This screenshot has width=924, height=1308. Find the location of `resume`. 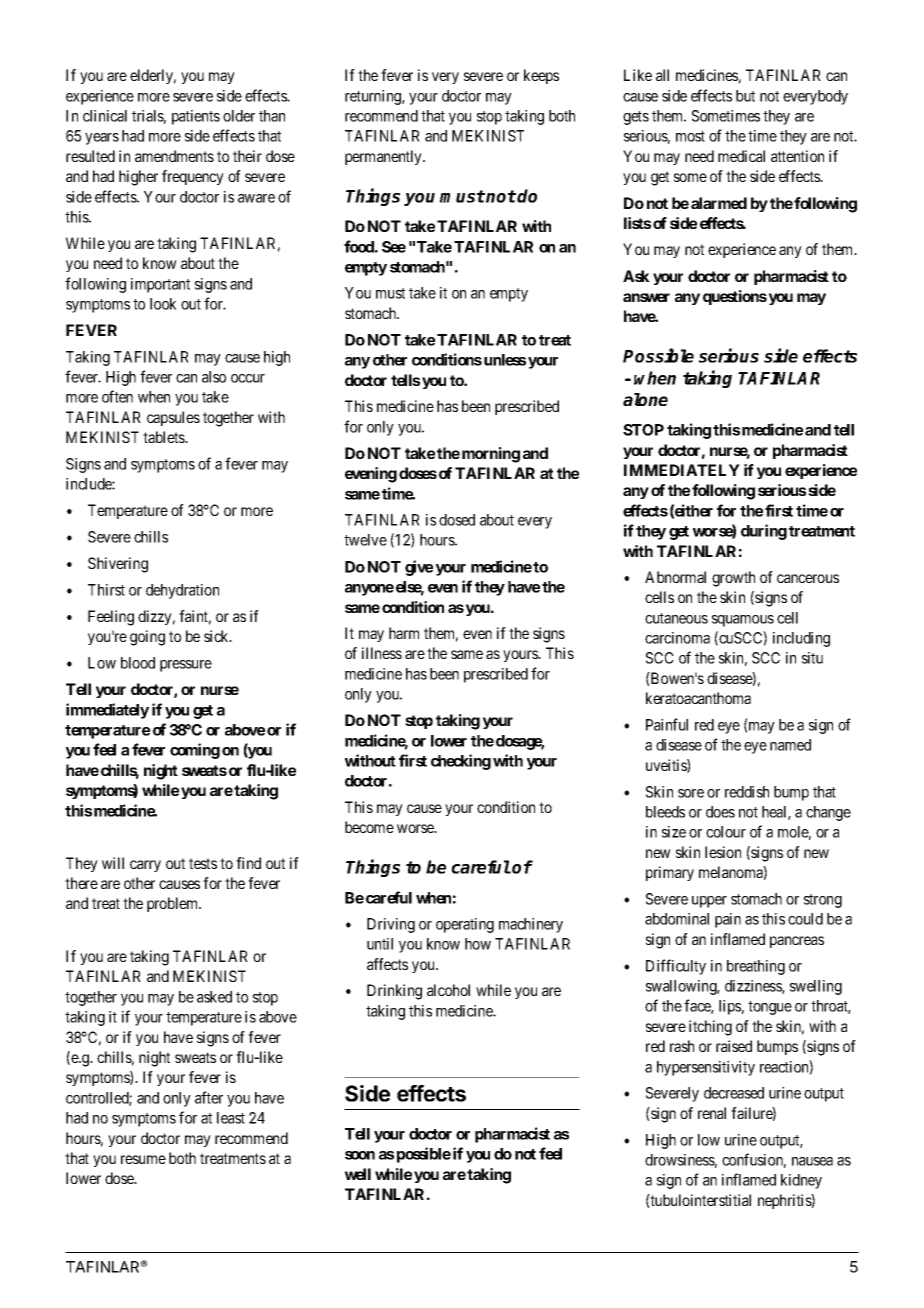

resume is located at coordinates (143, 1159).
